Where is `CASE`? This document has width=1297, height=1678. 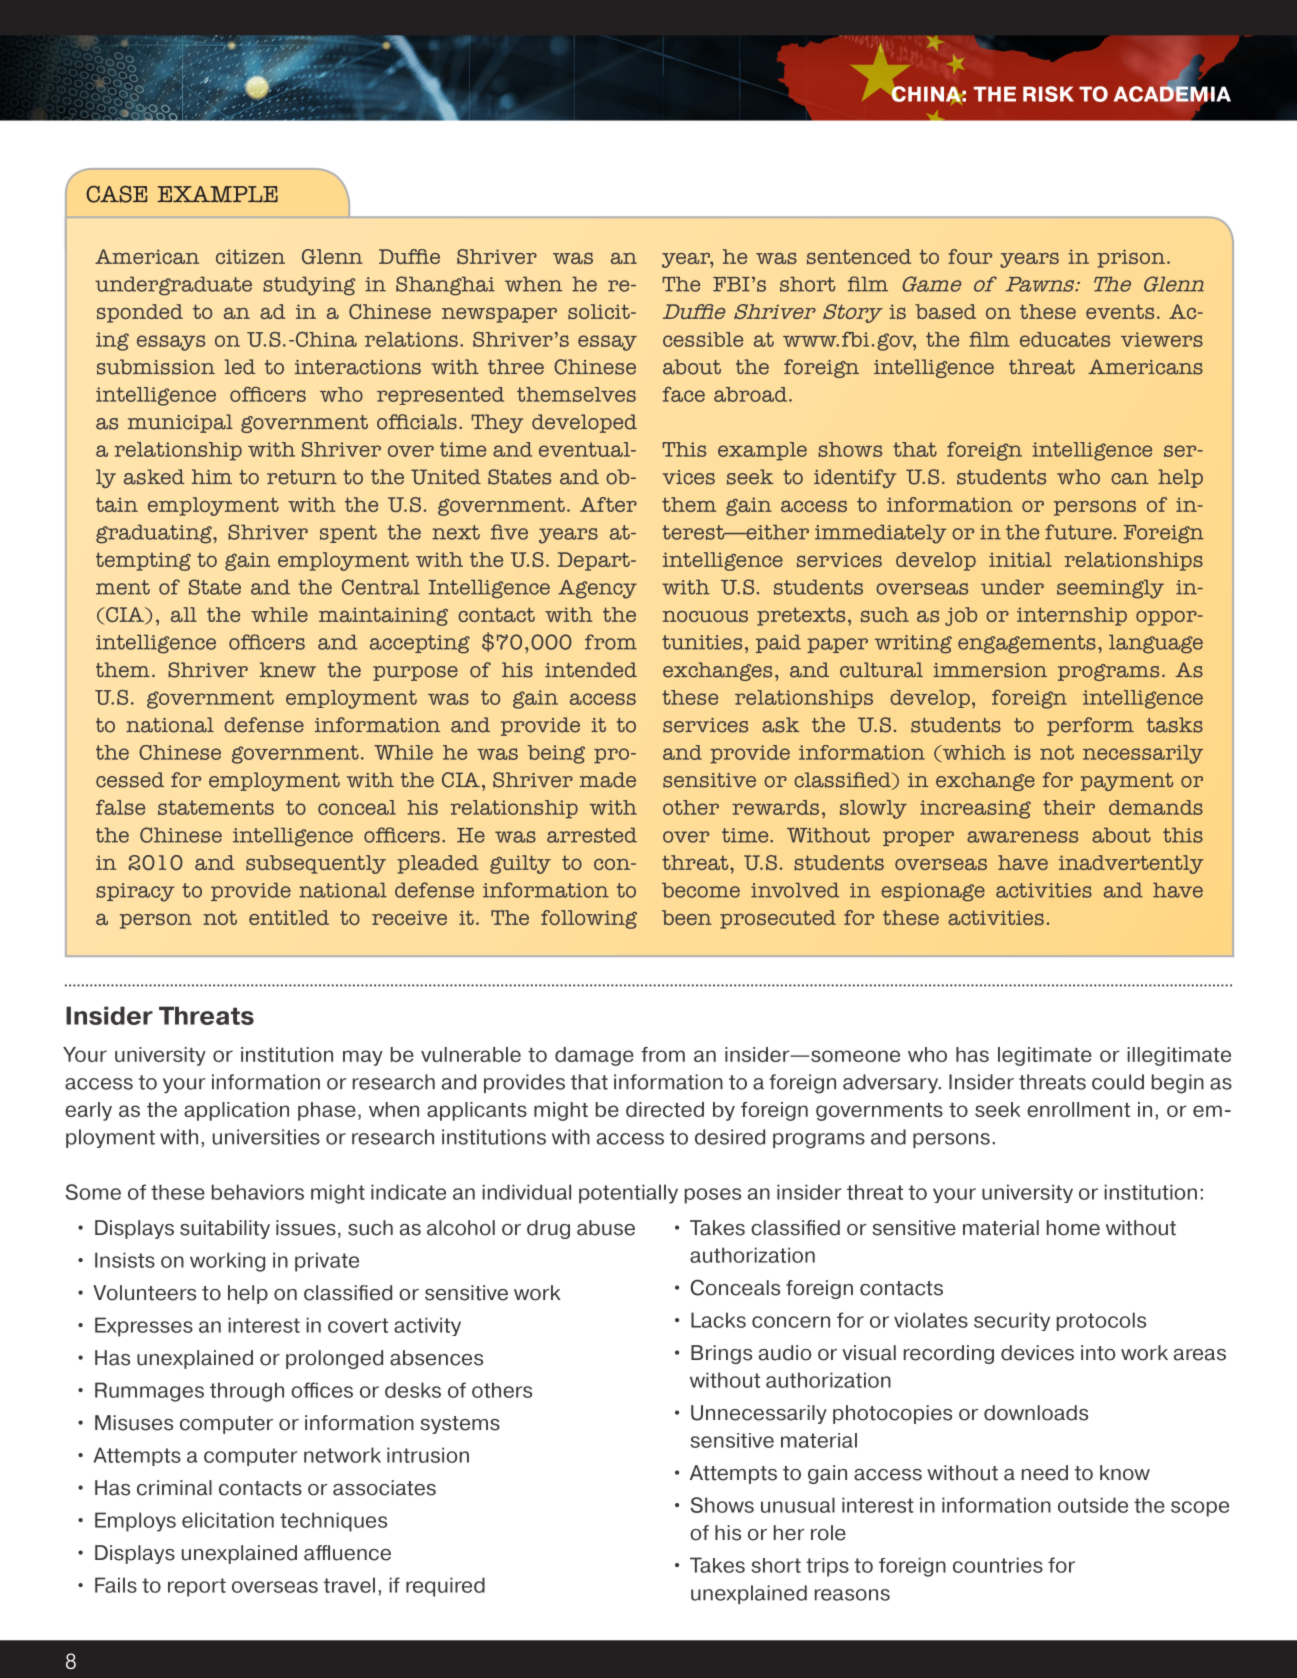 CASE is located at coordinates (116, 194).
